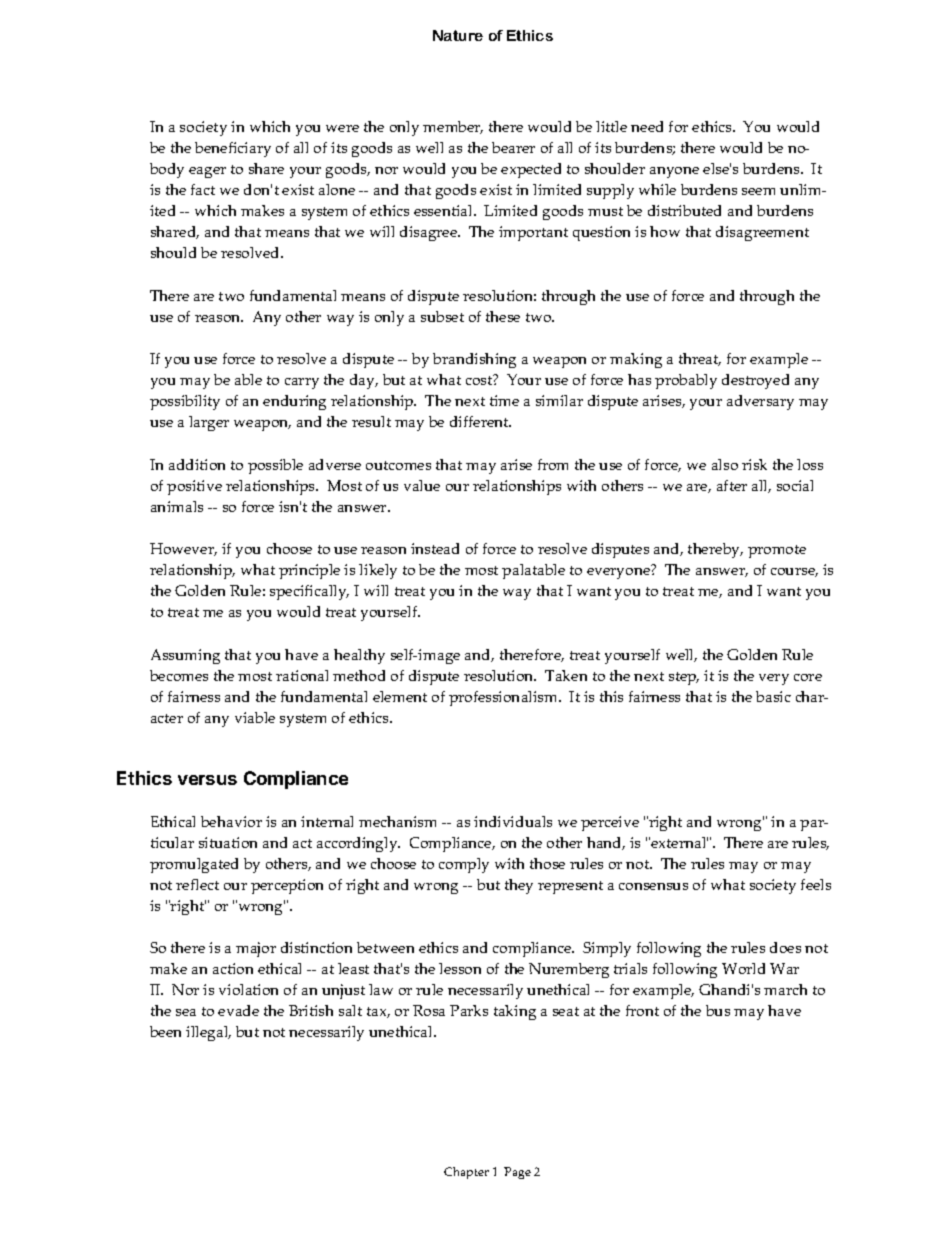 This page has height=1233, width=952. Describe the element at coordinates (233, 149) in the page. I see `beneficiary` at that location.
